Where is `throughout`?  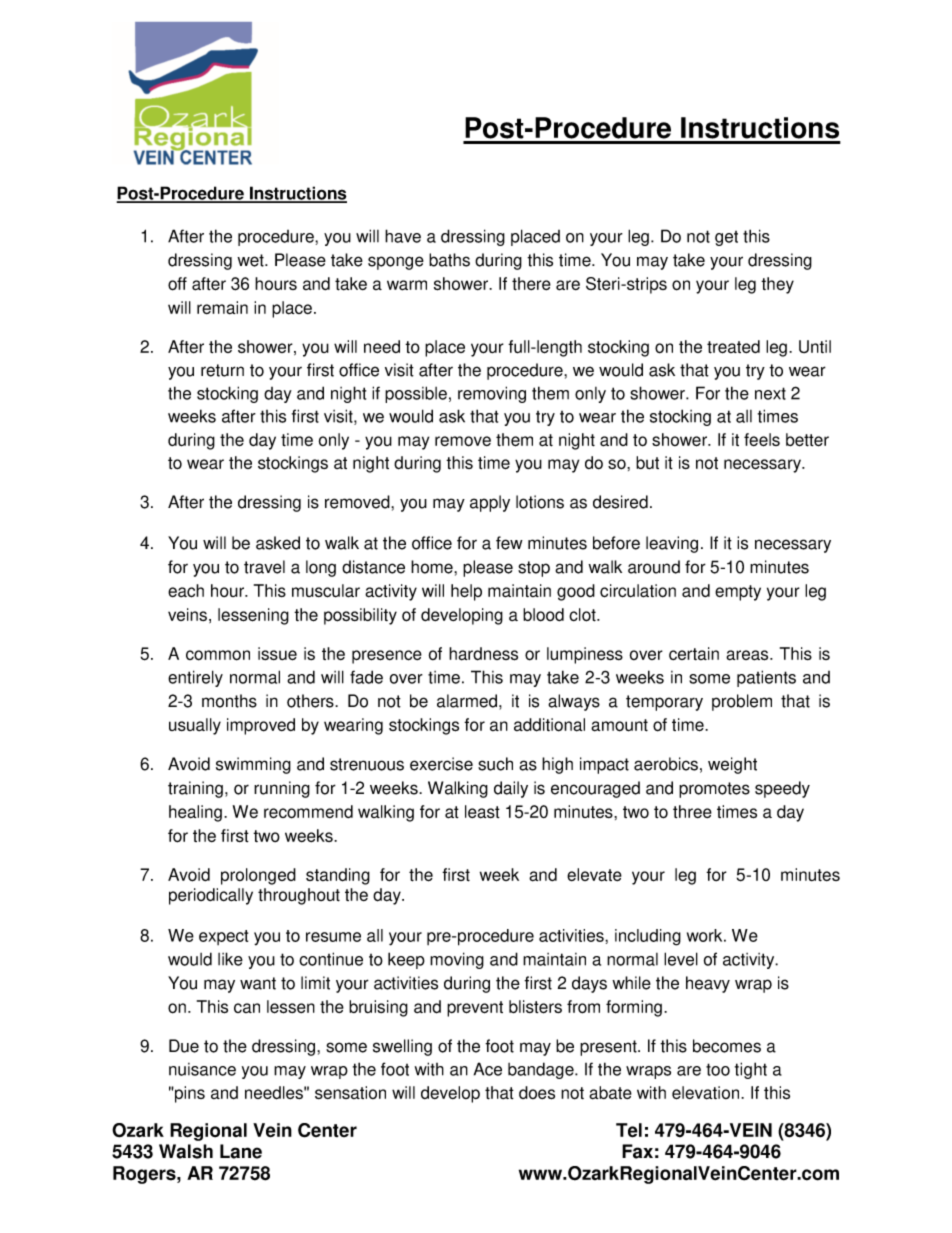
throughout is located at coordinates (299, 896).
